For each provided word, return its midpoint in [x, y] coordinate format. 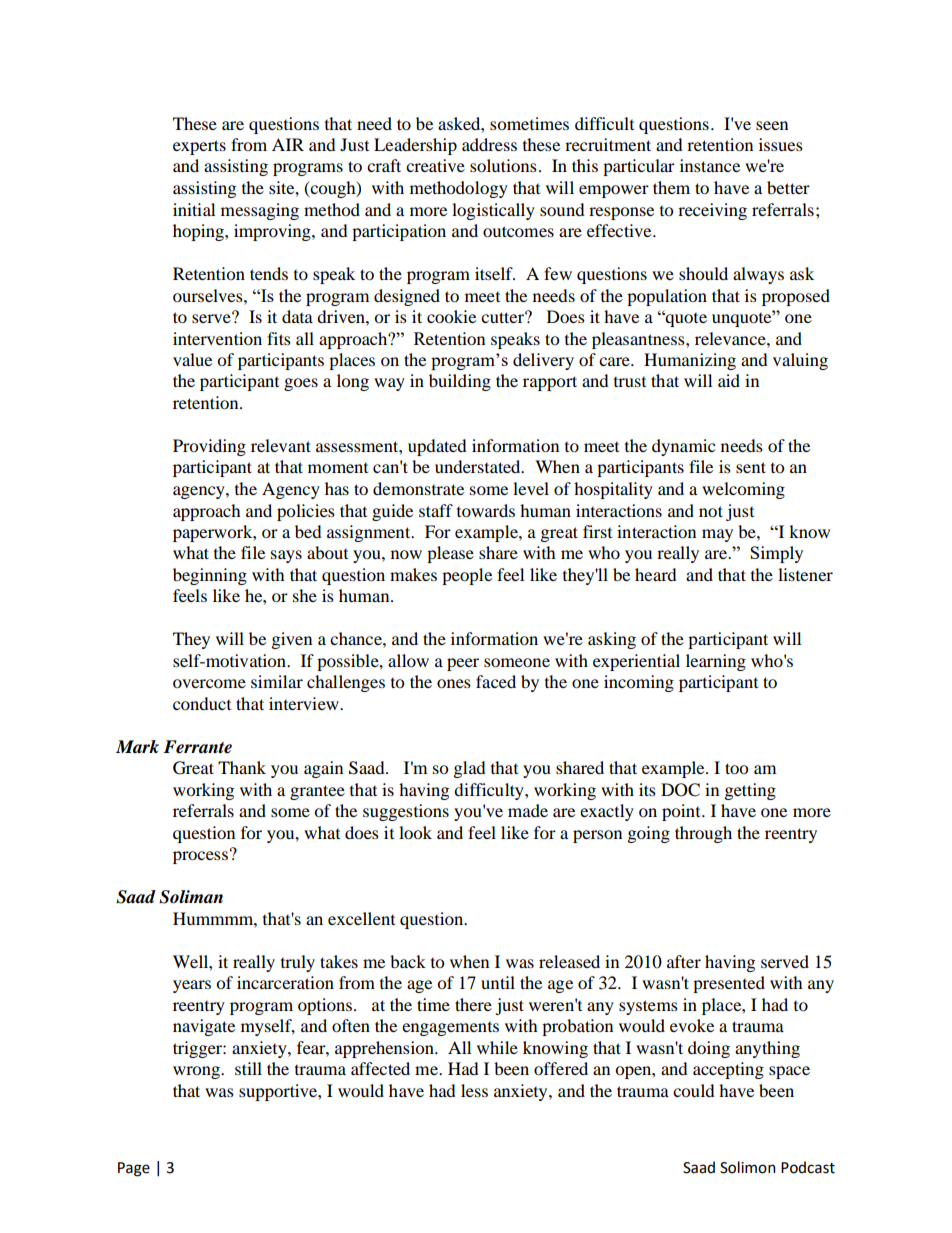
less [474, 1090]
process [200, 857]
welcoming [743, 490]
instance [710, 165]
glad [470, 769]
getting [750, 791]
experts [199, 147]
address [489, 144]
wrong [197, 1072]
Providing [209, 447]
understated [479, 466]
